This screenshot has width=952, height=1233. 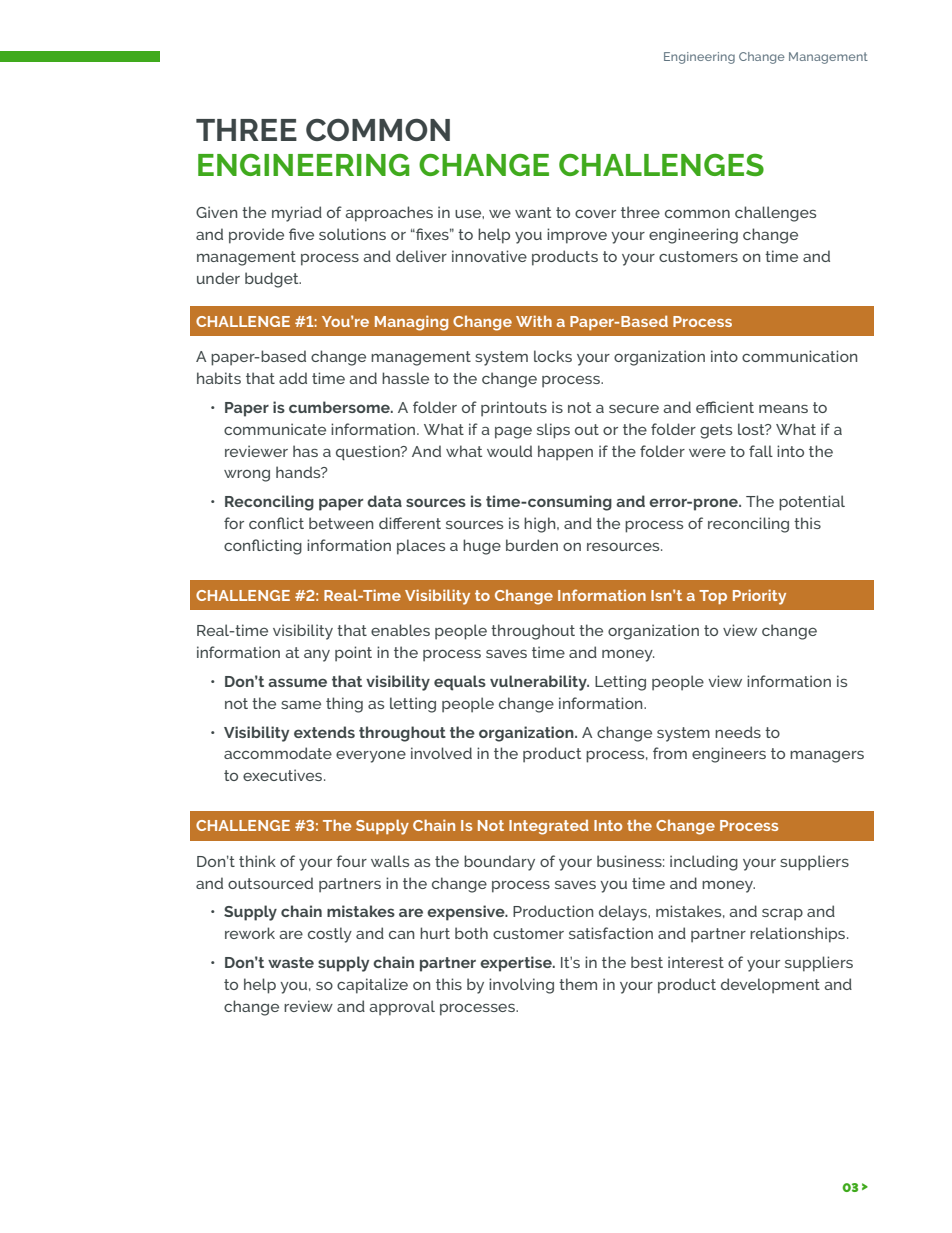 I want to click on accommodate, so click(x=278, y=753).
